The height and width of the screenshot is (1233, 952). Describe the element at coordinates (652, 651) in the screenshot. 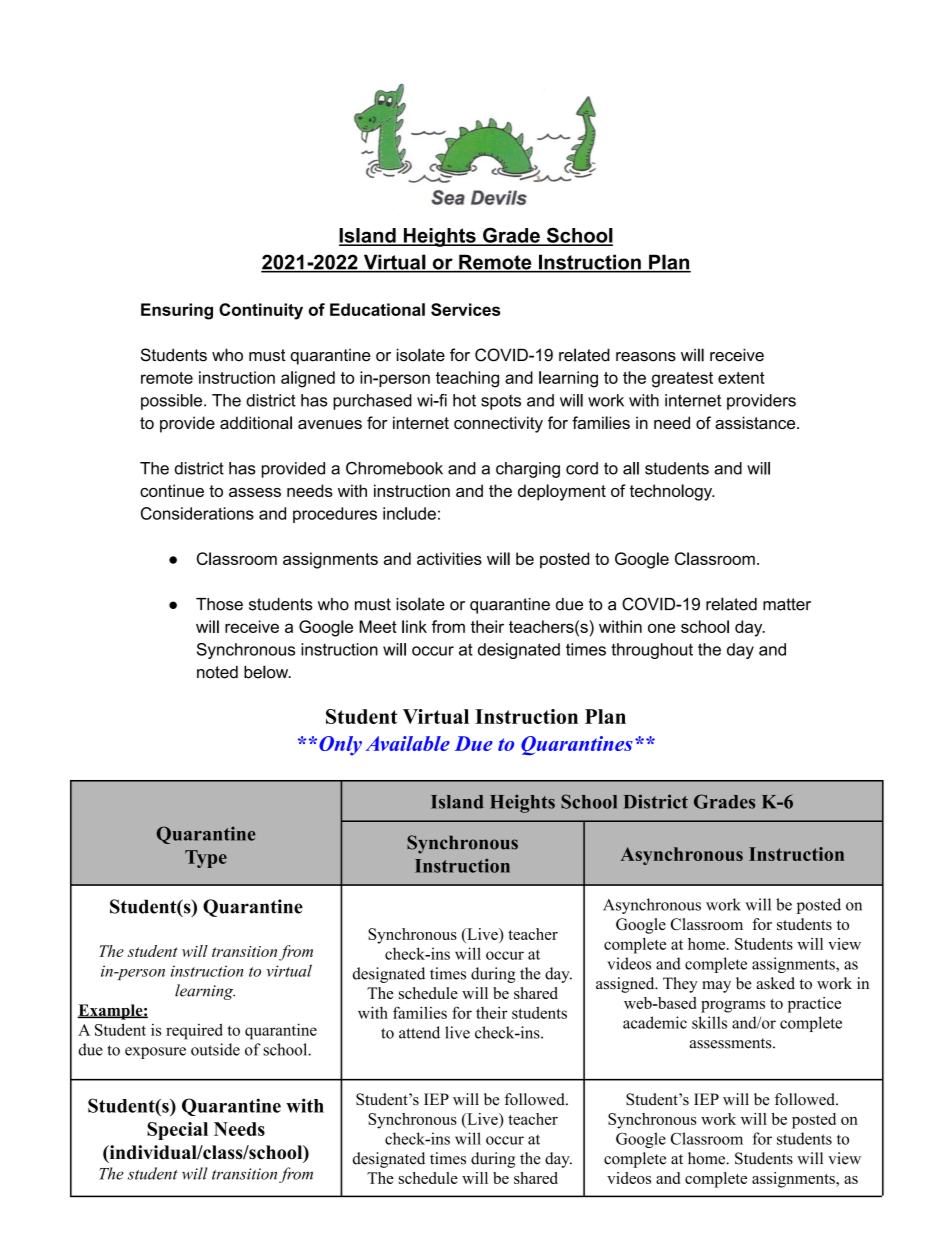

I see `throughout` at that location.
